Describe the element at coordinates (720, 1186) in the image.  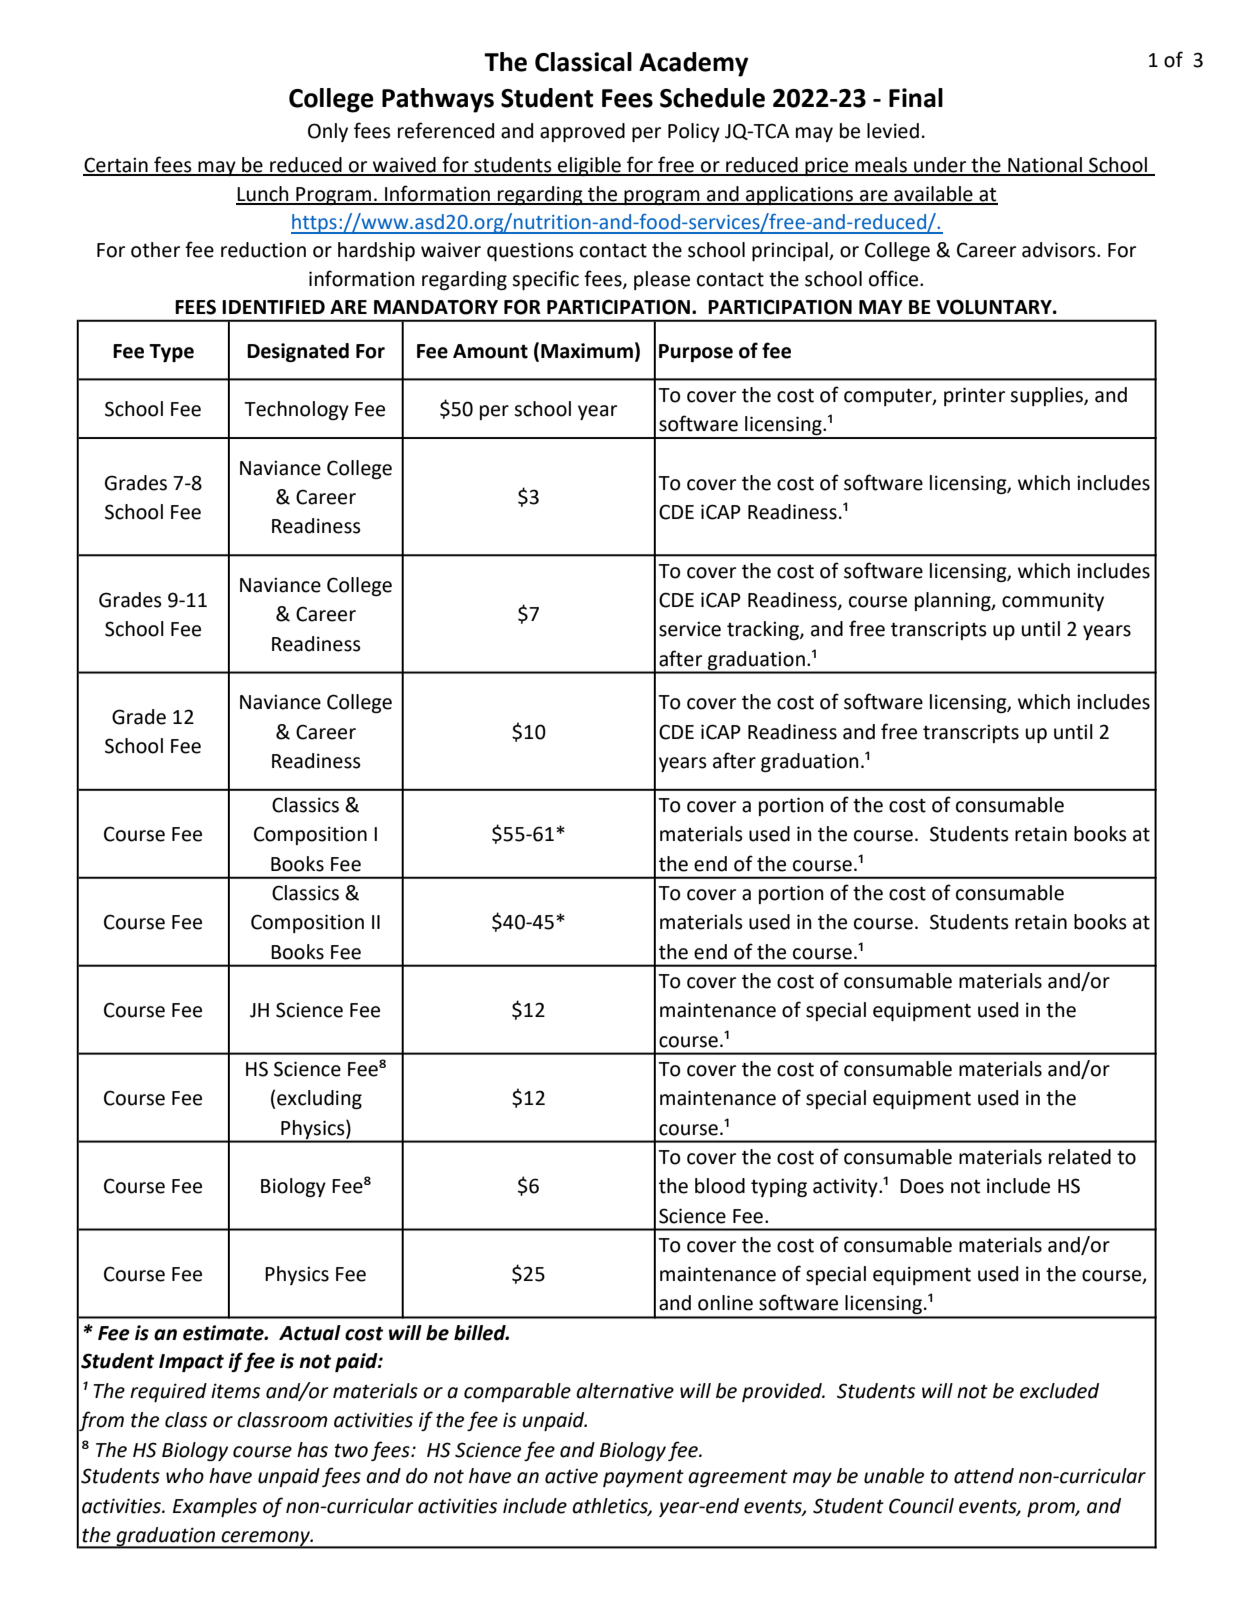
I see `blood` at that location.
